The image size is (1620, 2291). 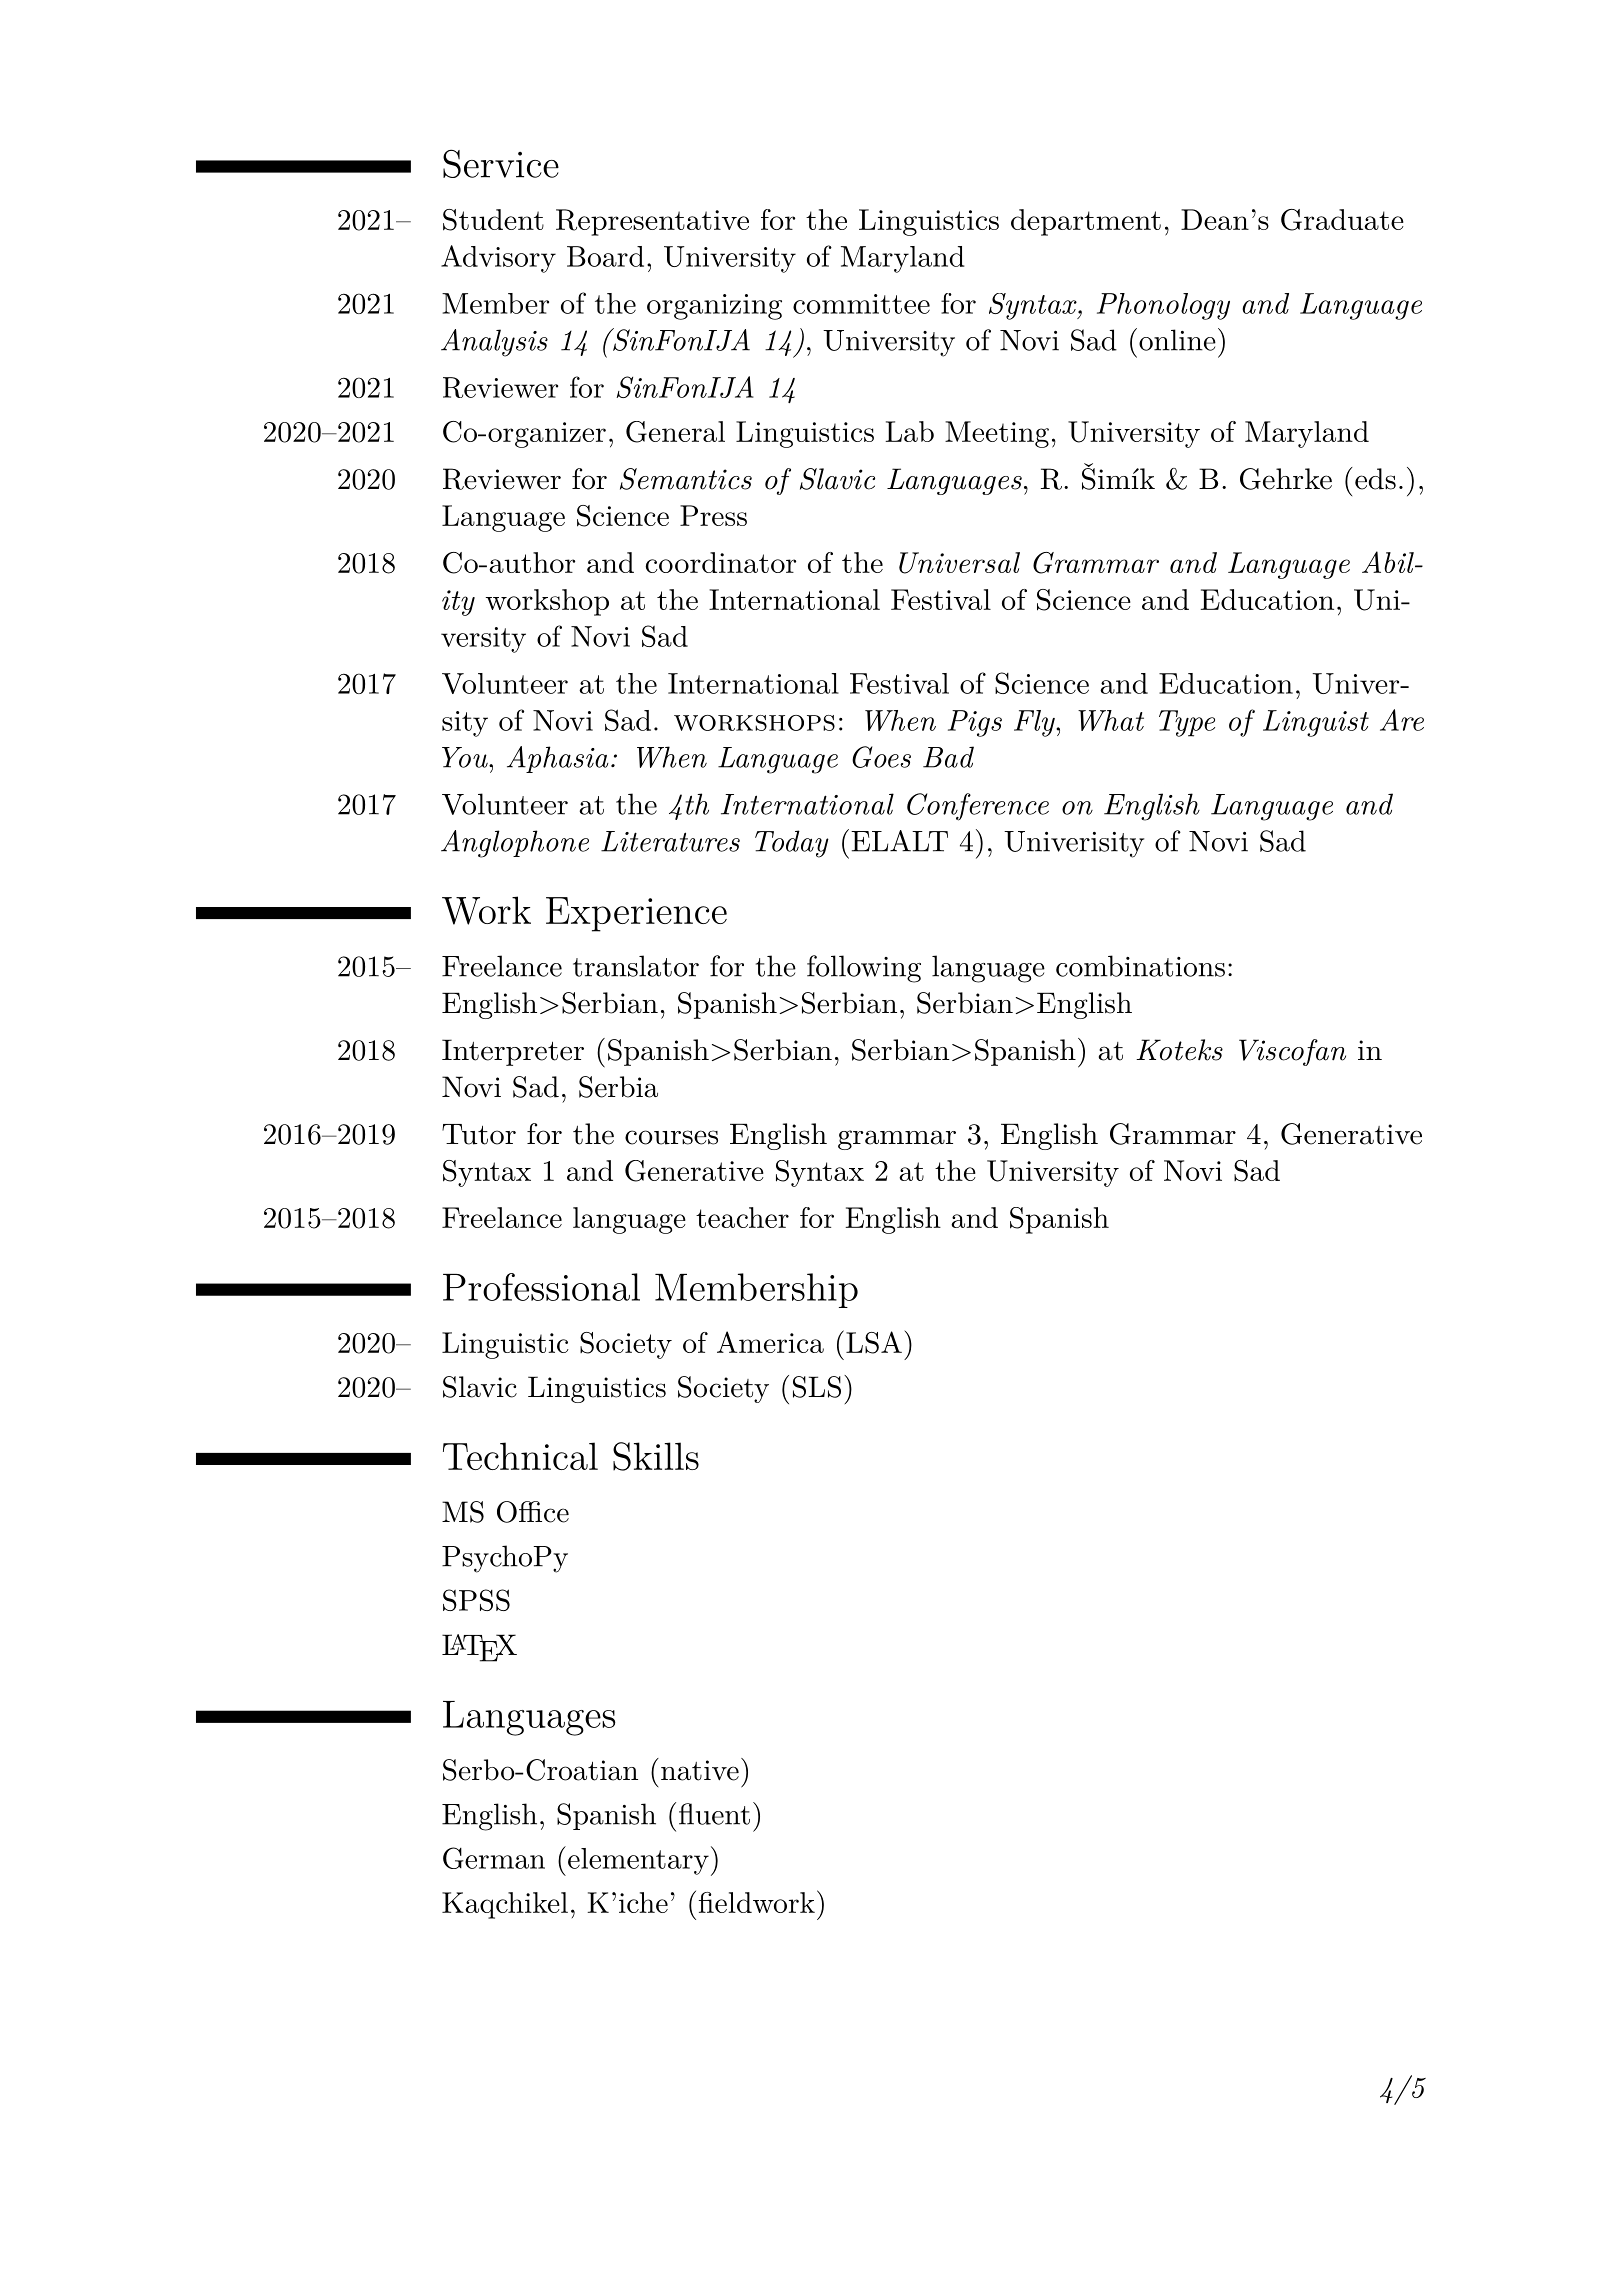 What do you see at coordinates (637, 1861) in the image?
I see `elementary` at bounding box center [637, 1861].
